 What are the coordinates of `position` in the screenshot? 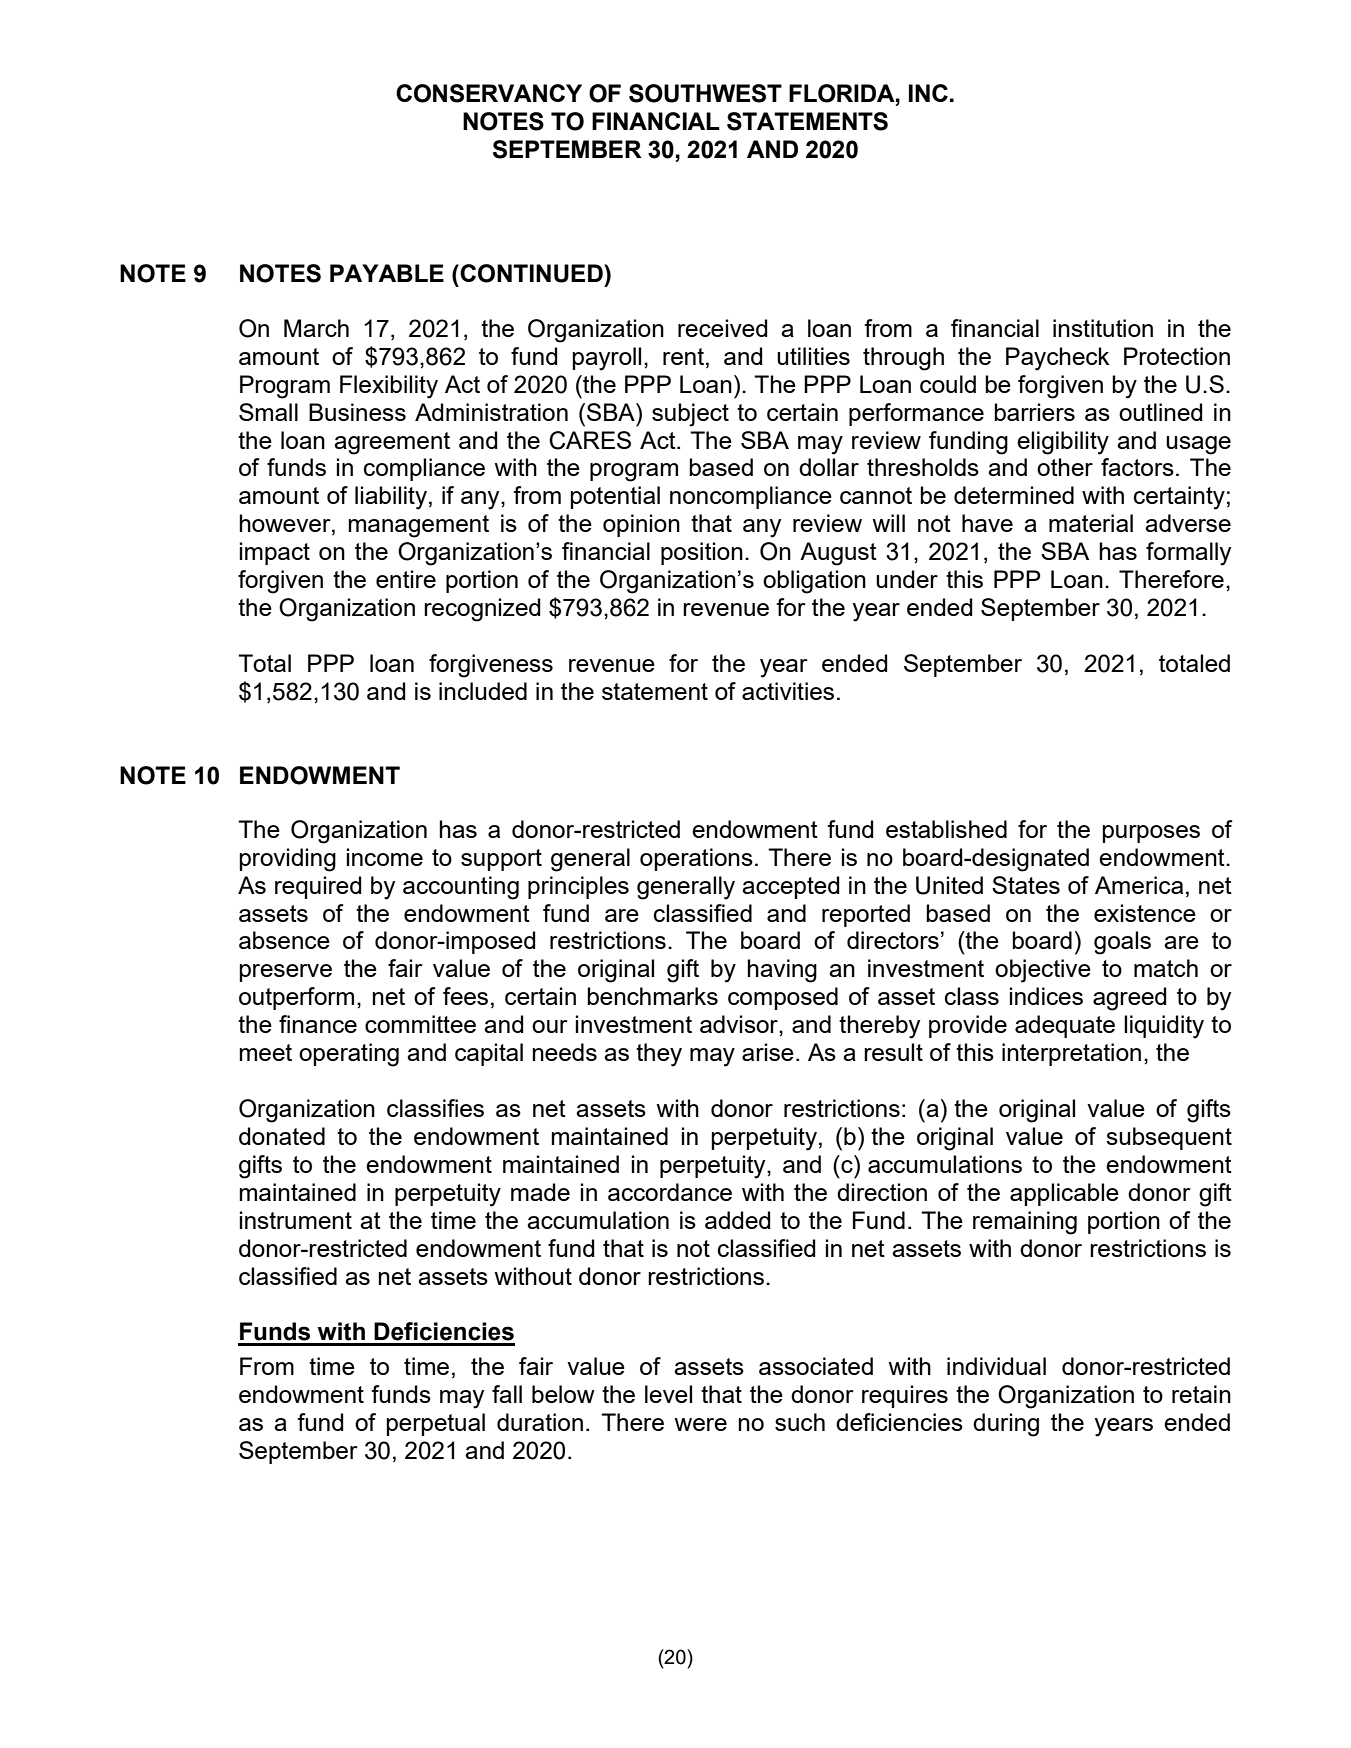 It's located at (702, 553).
